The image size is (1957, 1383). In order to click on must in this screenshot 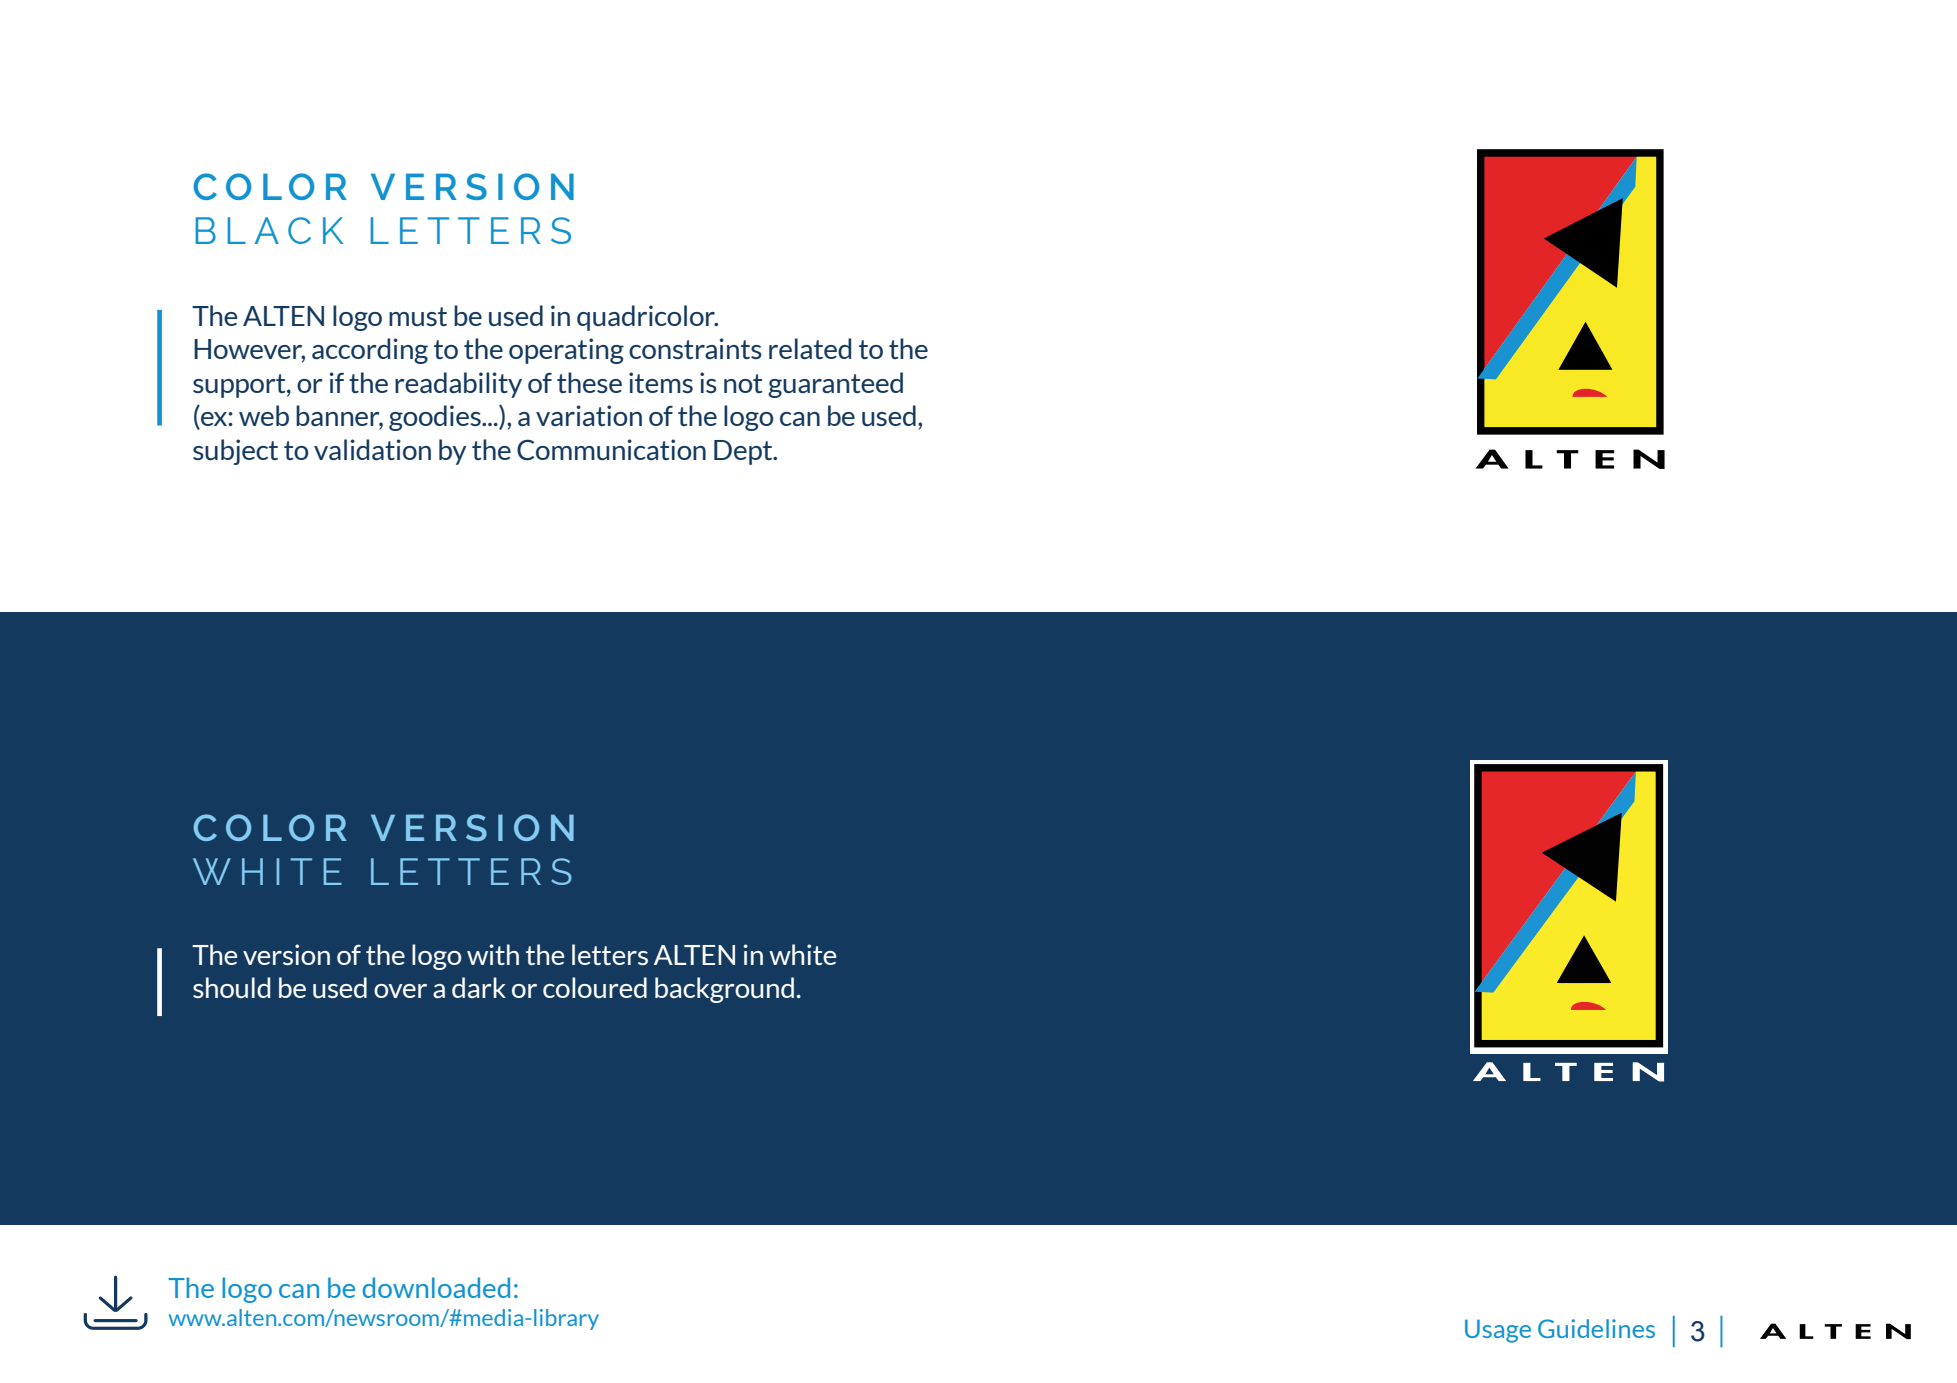, I will do `click(418, 316)`.
